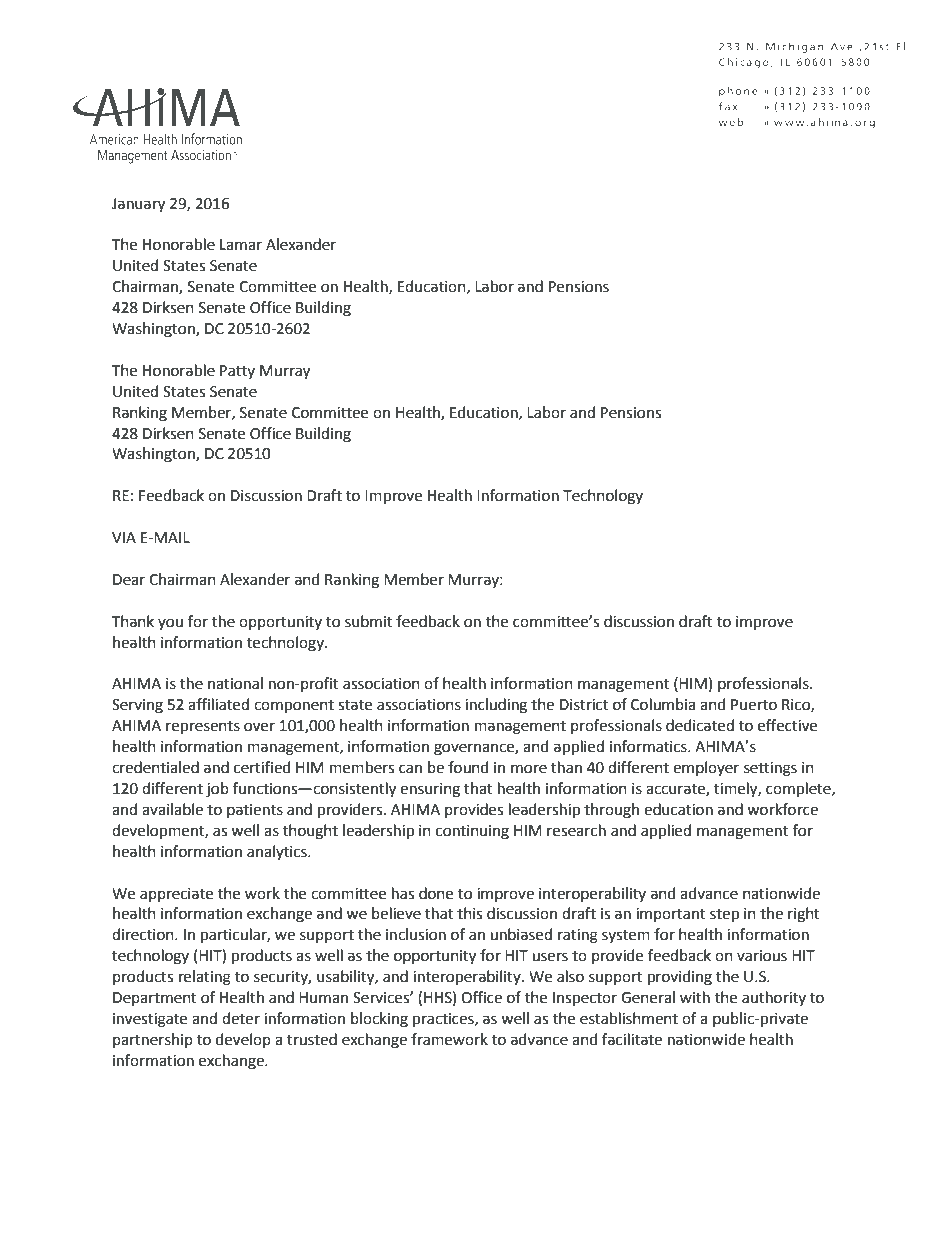 This screenshot has width=952, height=1233. I want to click on Lamar, so click(241, 245).
